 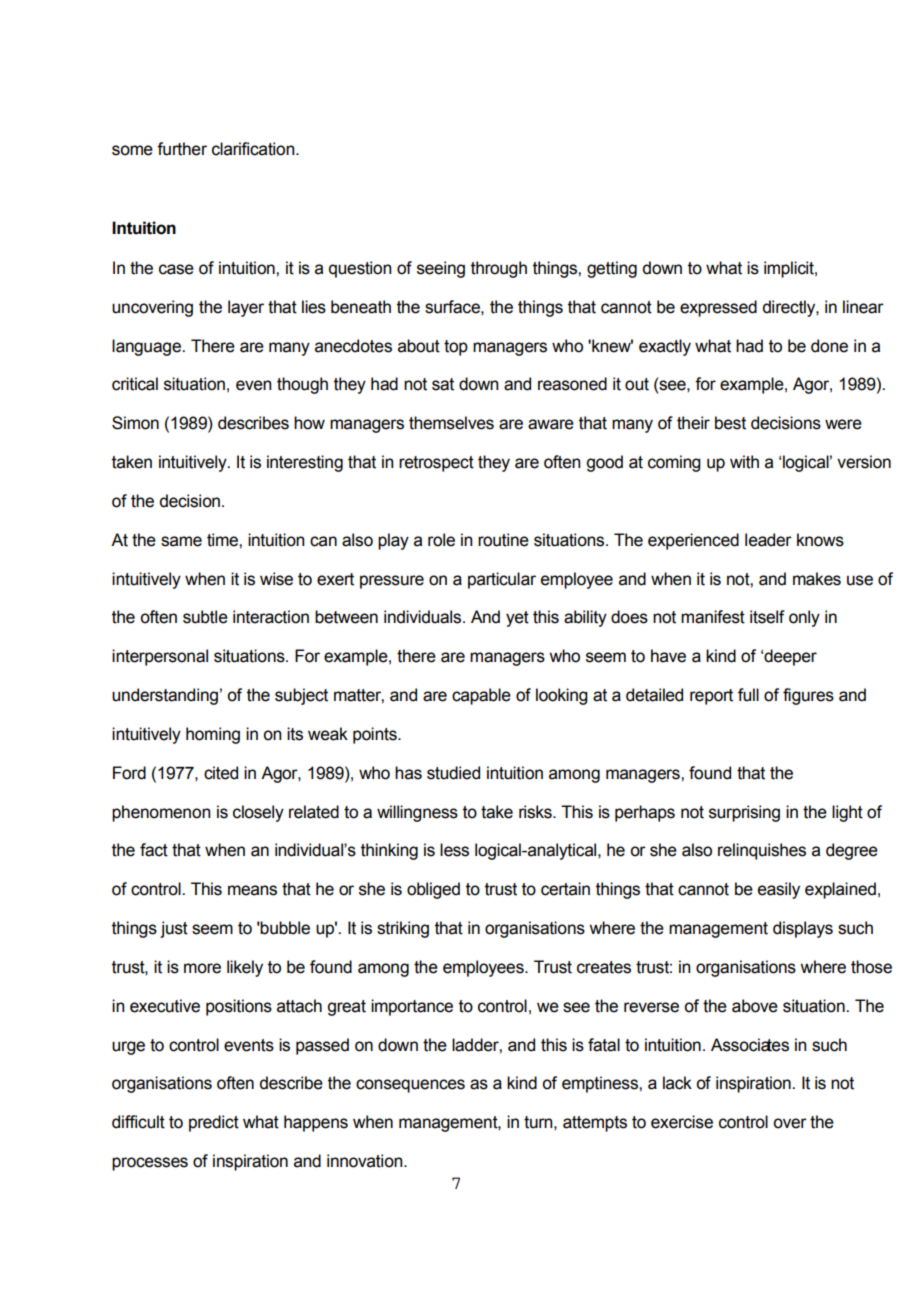 I want to click on attempts, so click(x=595, y=1124).
